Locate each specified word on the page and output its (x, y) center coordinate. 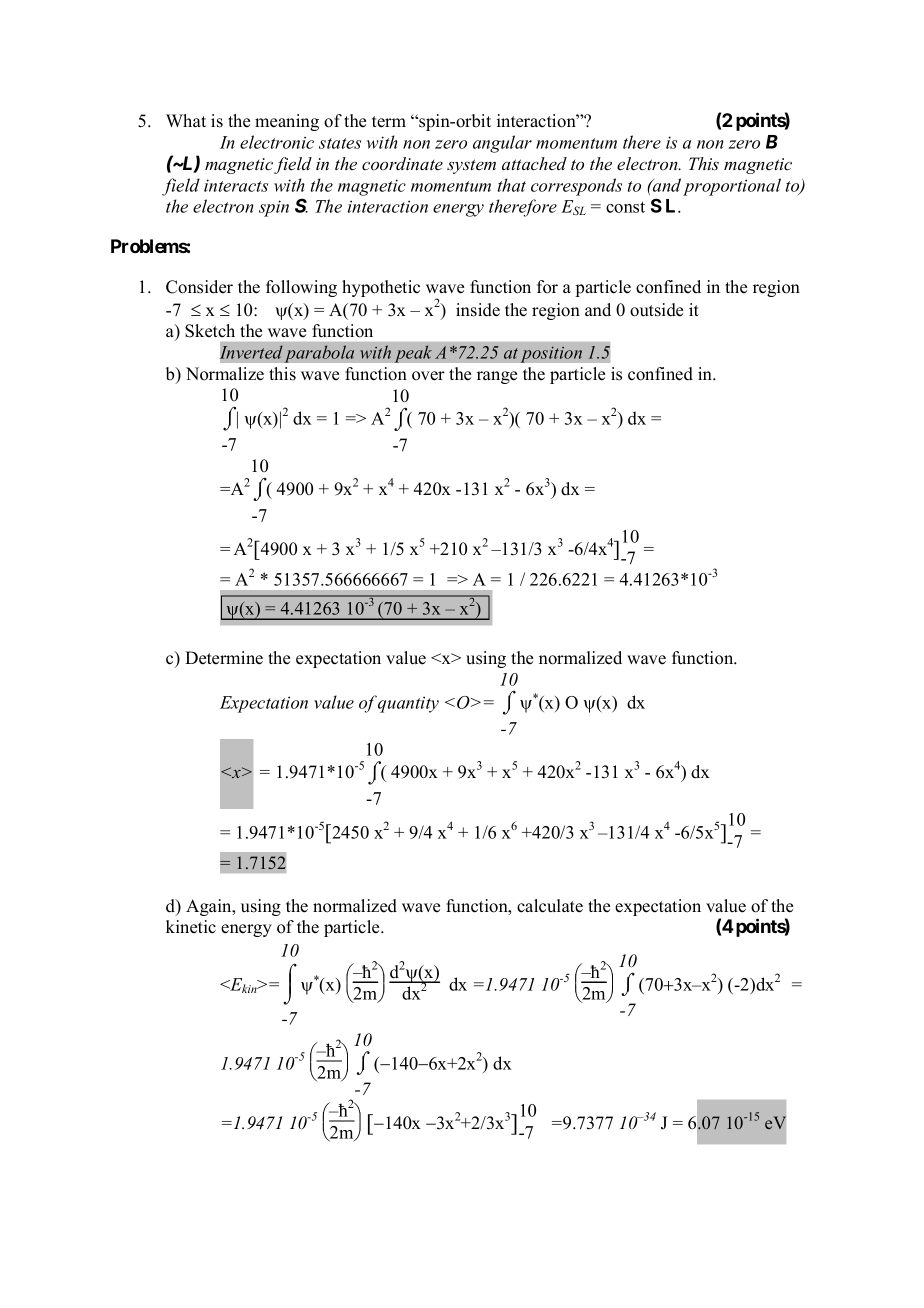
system (471, 166)
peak (413, 354)
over (428, 376)
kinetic (191, 927)
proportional (732, 187)
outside (656, 310)
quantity (408, 704)
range (497, 377)
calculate (550, 906)
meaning (287, 122)
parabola (319, 354)
